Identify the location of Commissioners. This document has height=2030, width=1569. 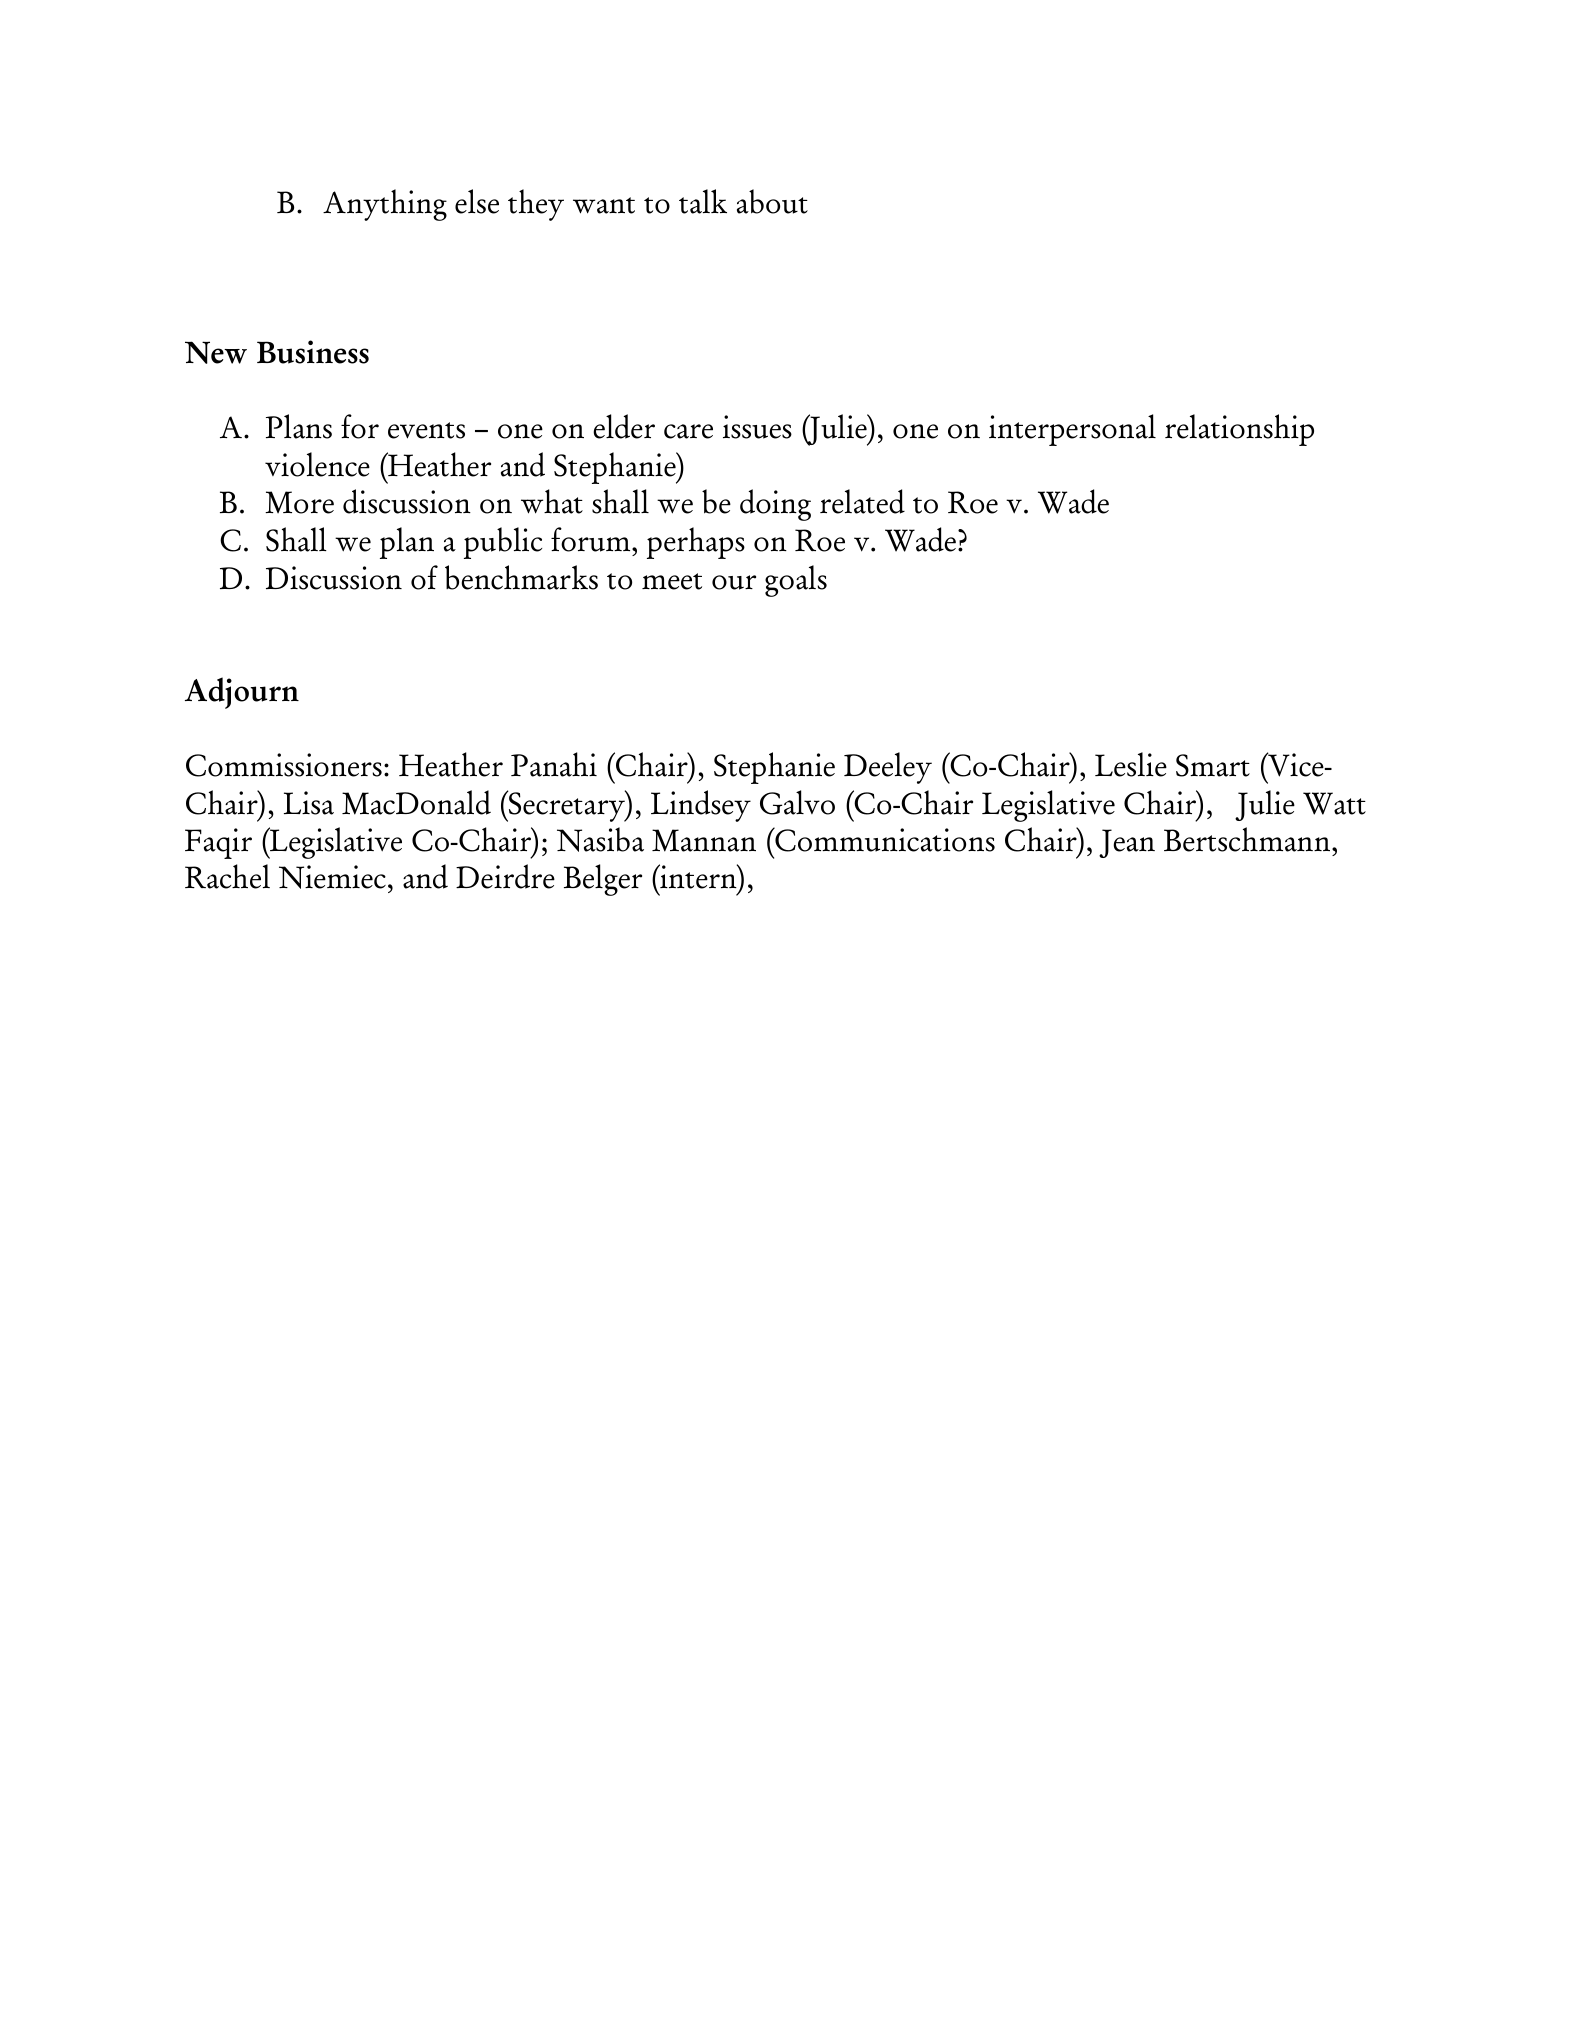
(284, 765).
